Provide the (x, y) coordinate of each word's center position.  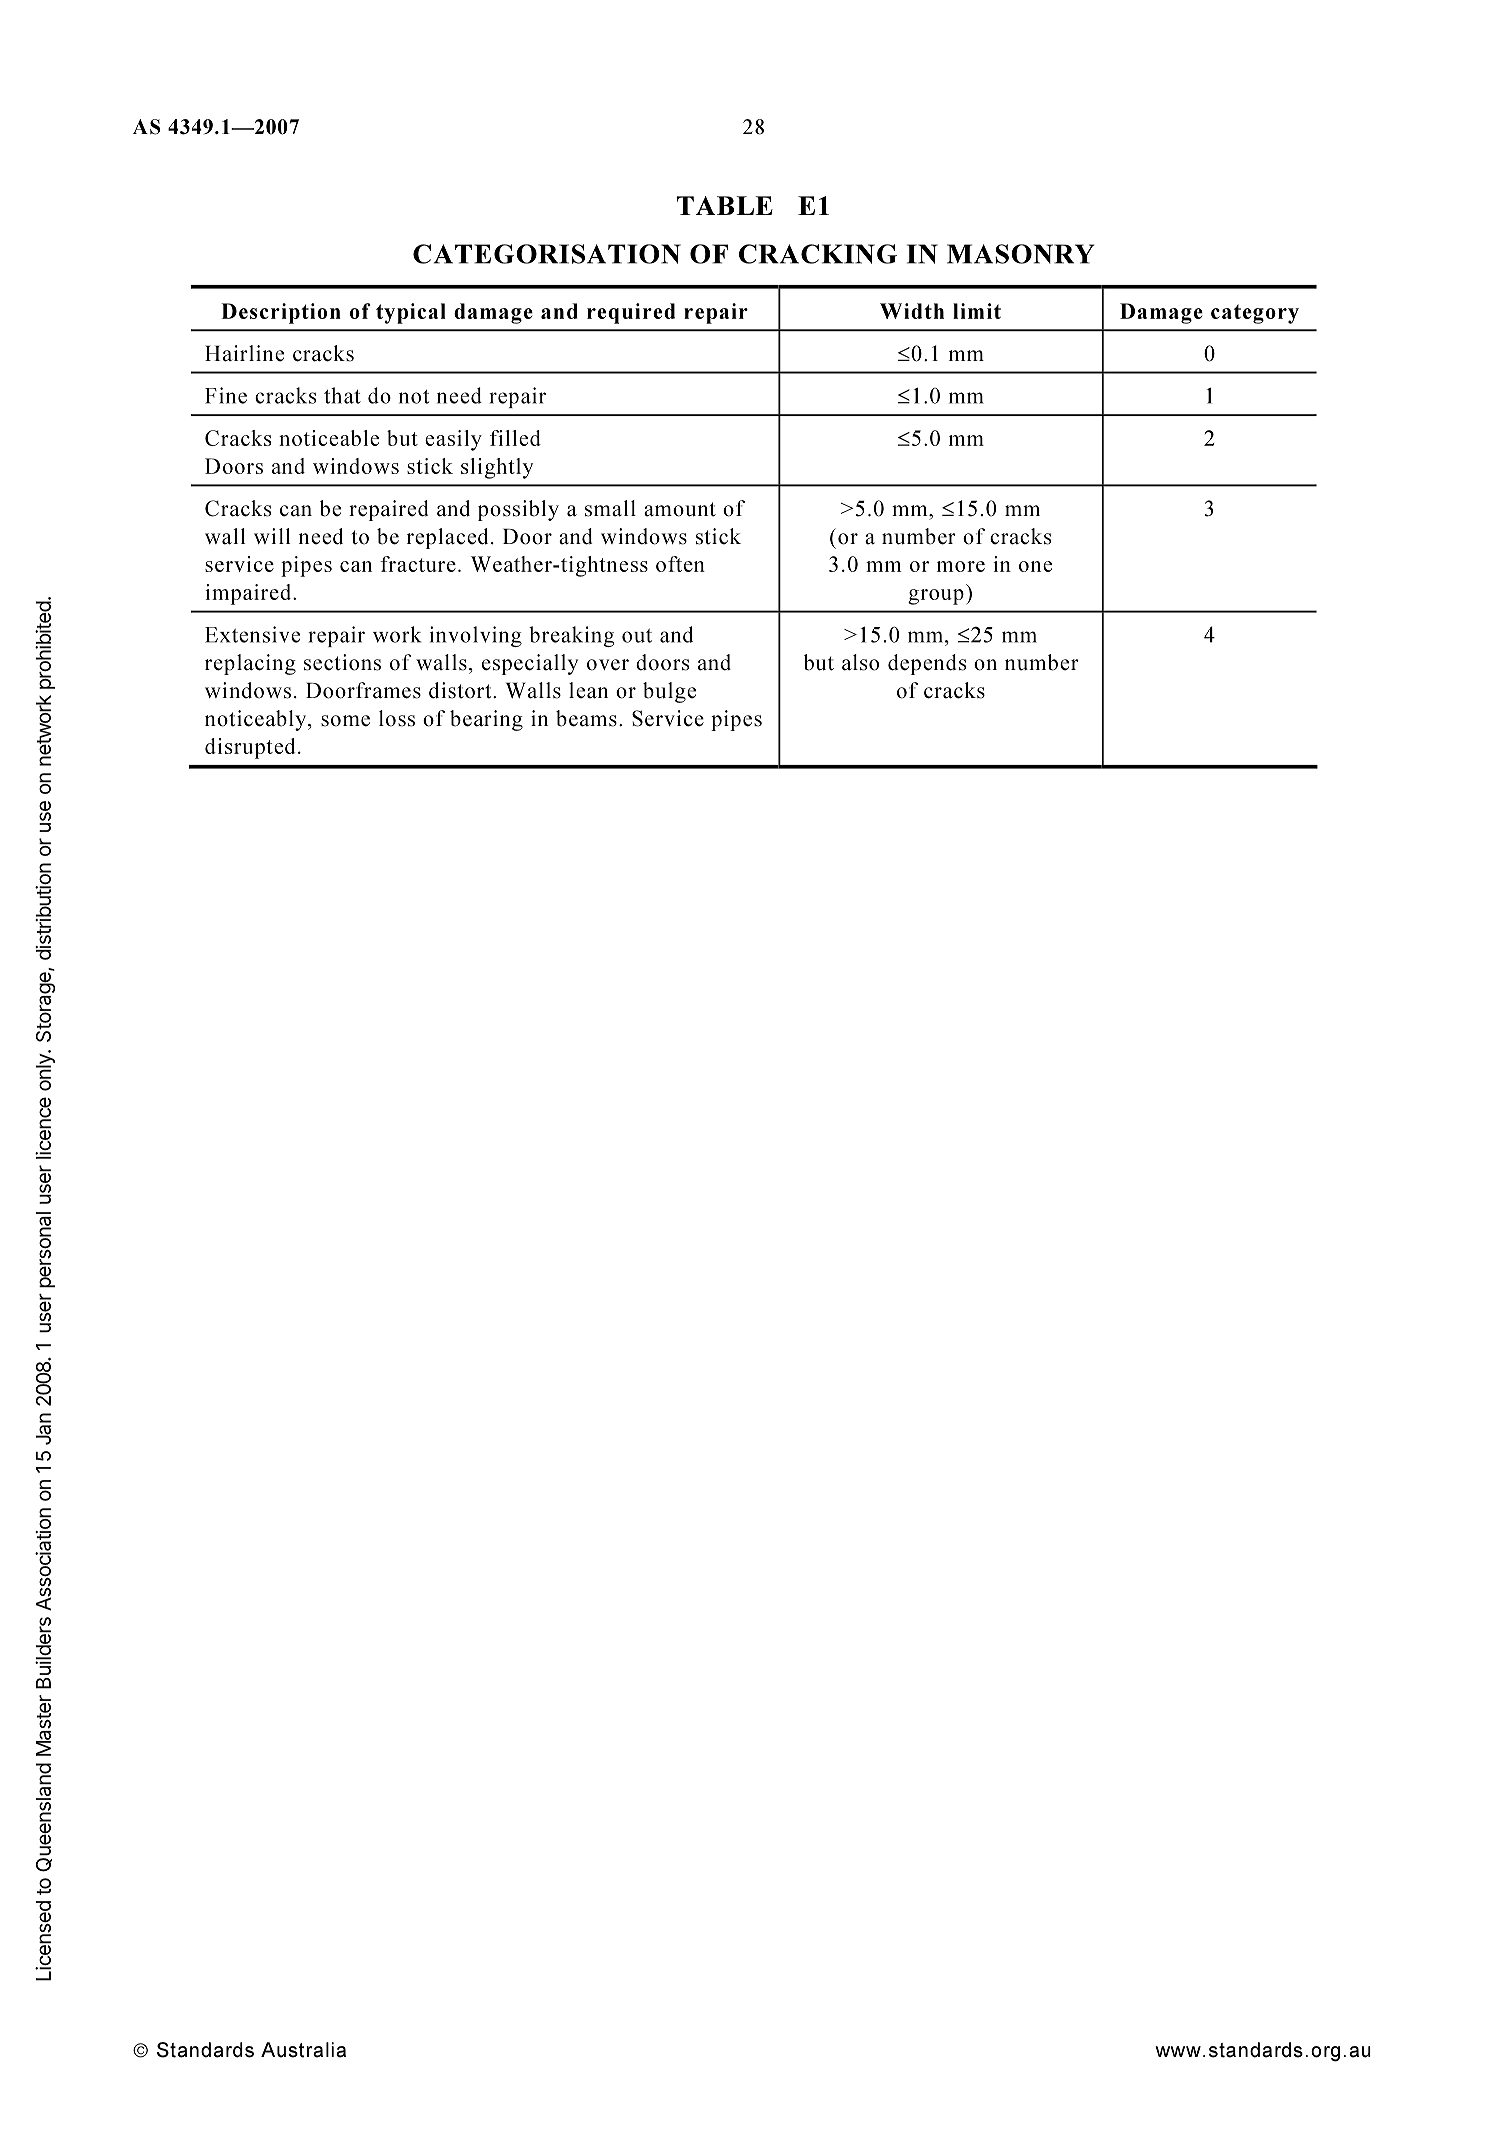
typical (411, 313)
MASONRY (1021, 254)
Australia (303, 2050)
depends (927, 664)
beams (586, 718)
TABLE (725, 205)
